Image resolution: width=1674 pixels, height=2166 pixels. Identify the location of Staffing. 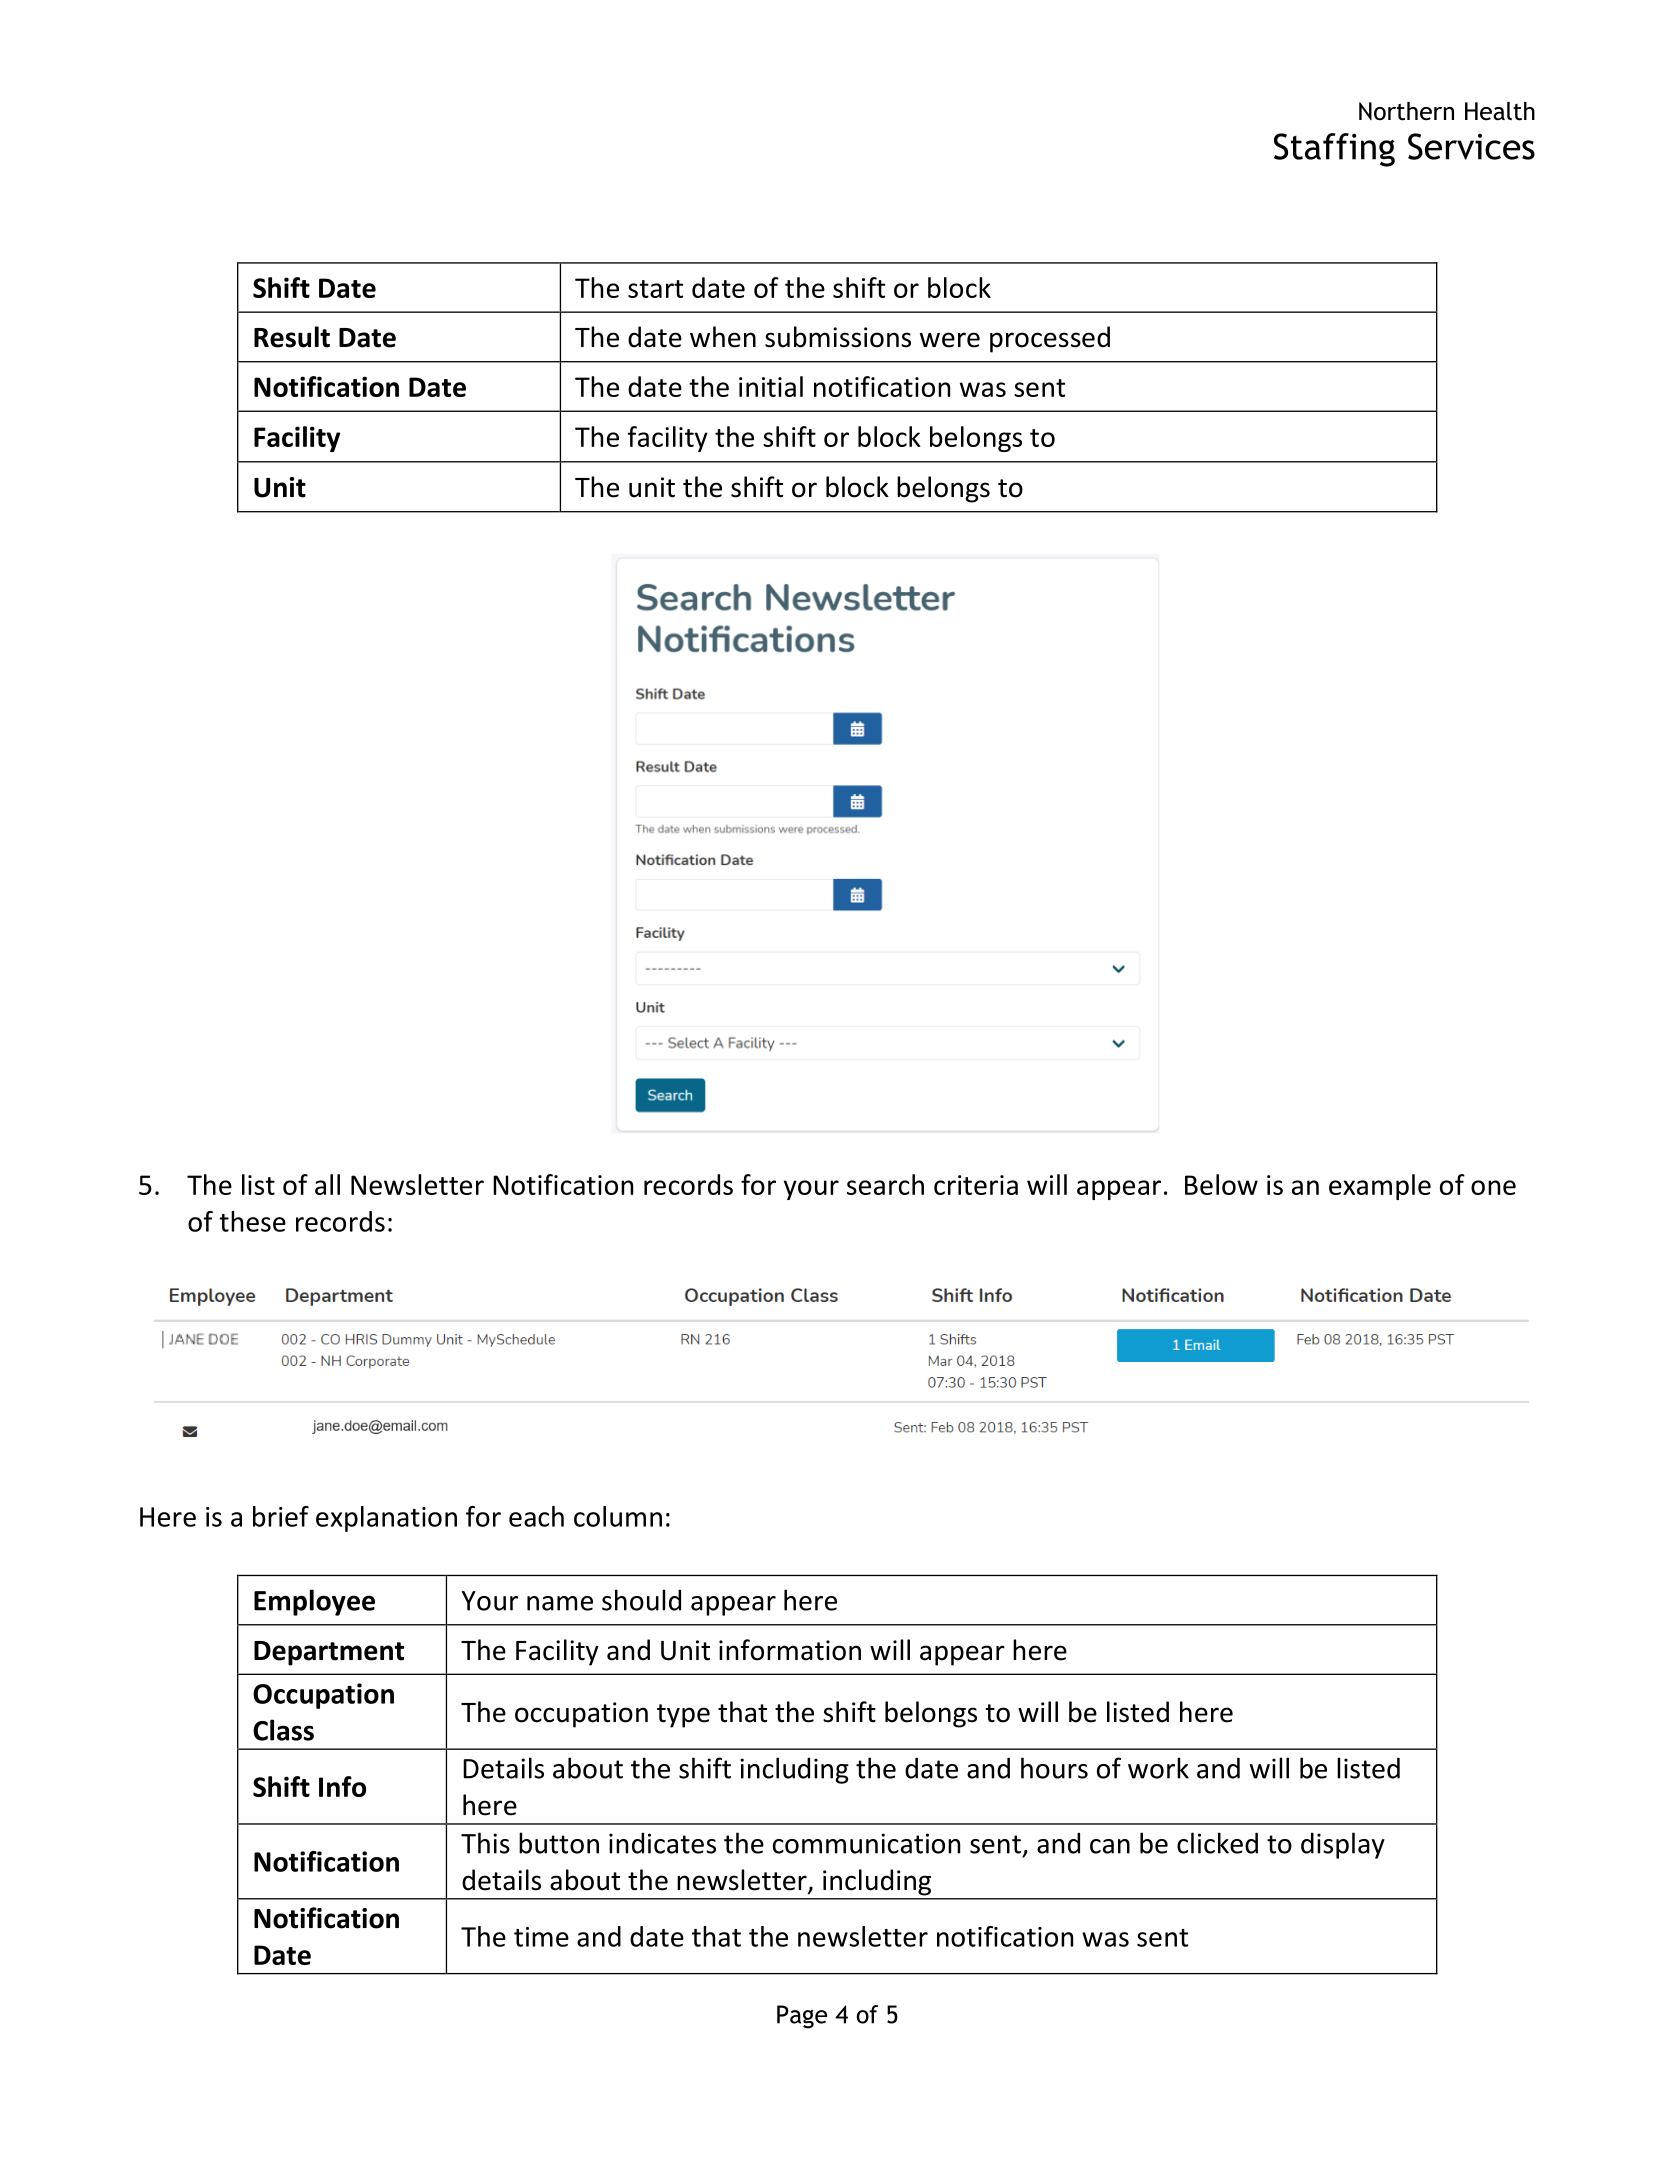
(1334, 150).
